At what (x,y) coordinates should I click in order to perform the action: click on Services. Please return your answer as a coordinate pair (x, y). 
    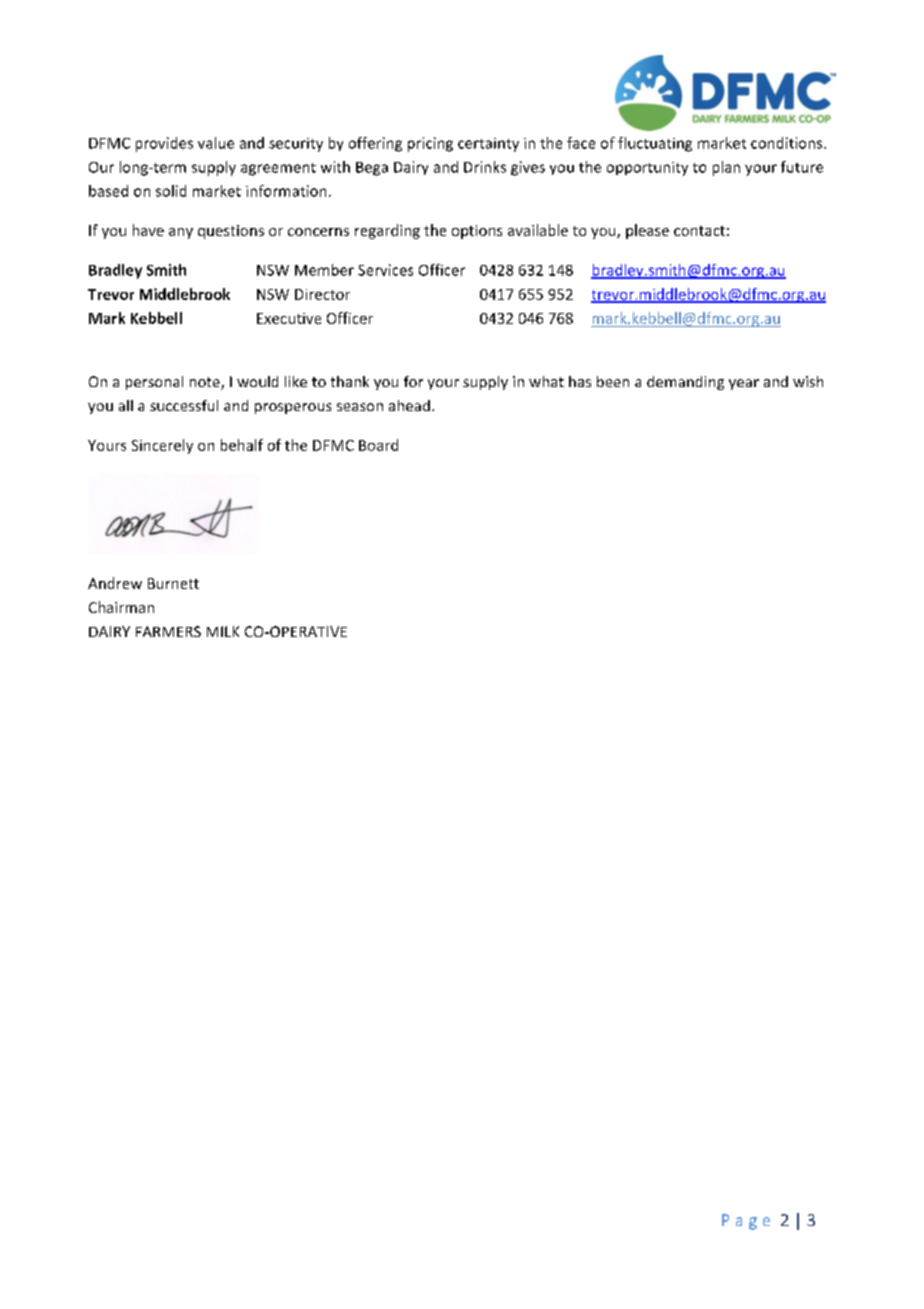
    Looking at the image, I should click on (385, 270).
